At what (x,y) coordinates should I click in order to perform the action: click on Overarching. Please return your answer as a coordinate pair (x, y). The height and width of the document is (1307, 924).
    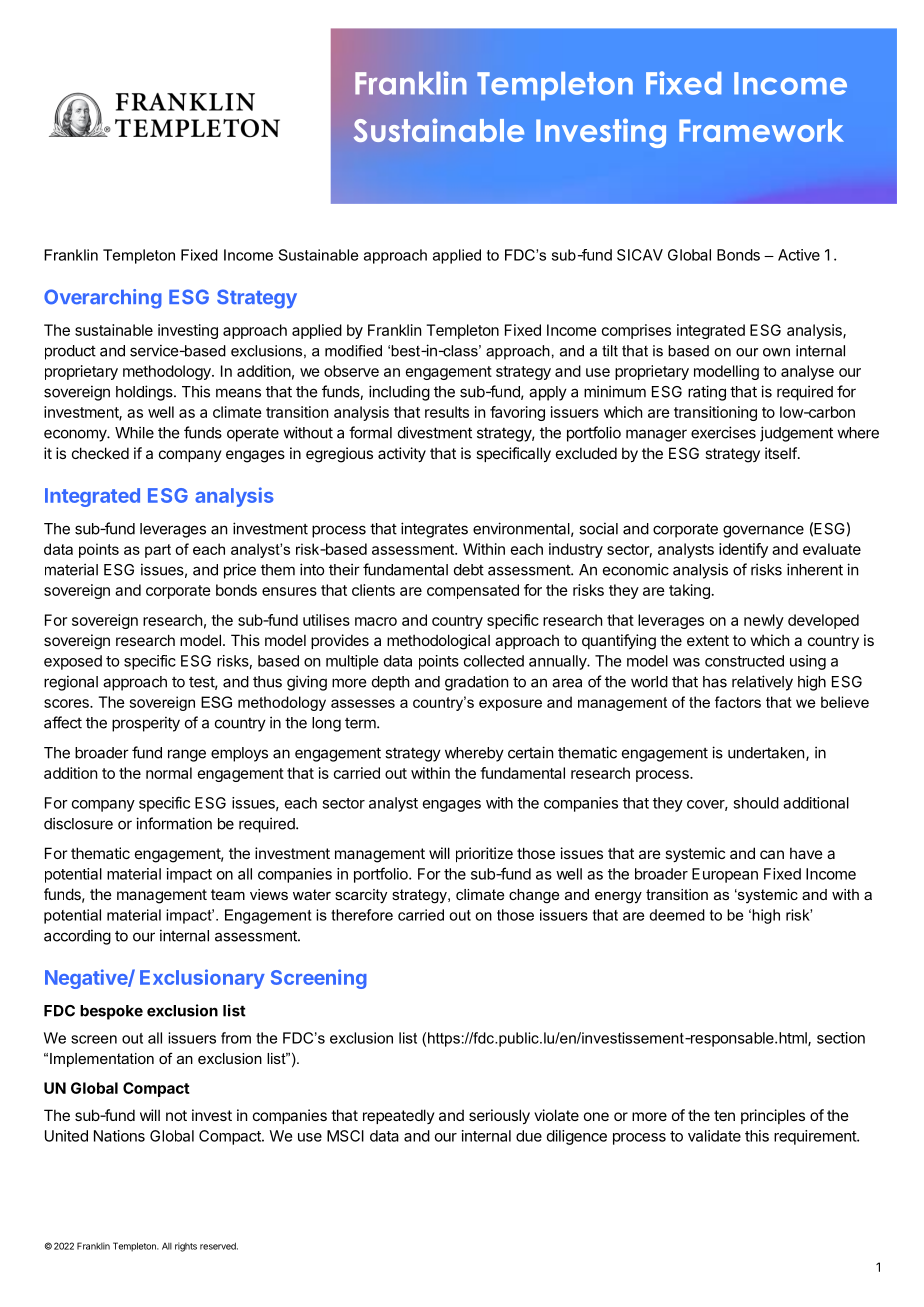
    Looking at the image, I should click on (103, 299).
